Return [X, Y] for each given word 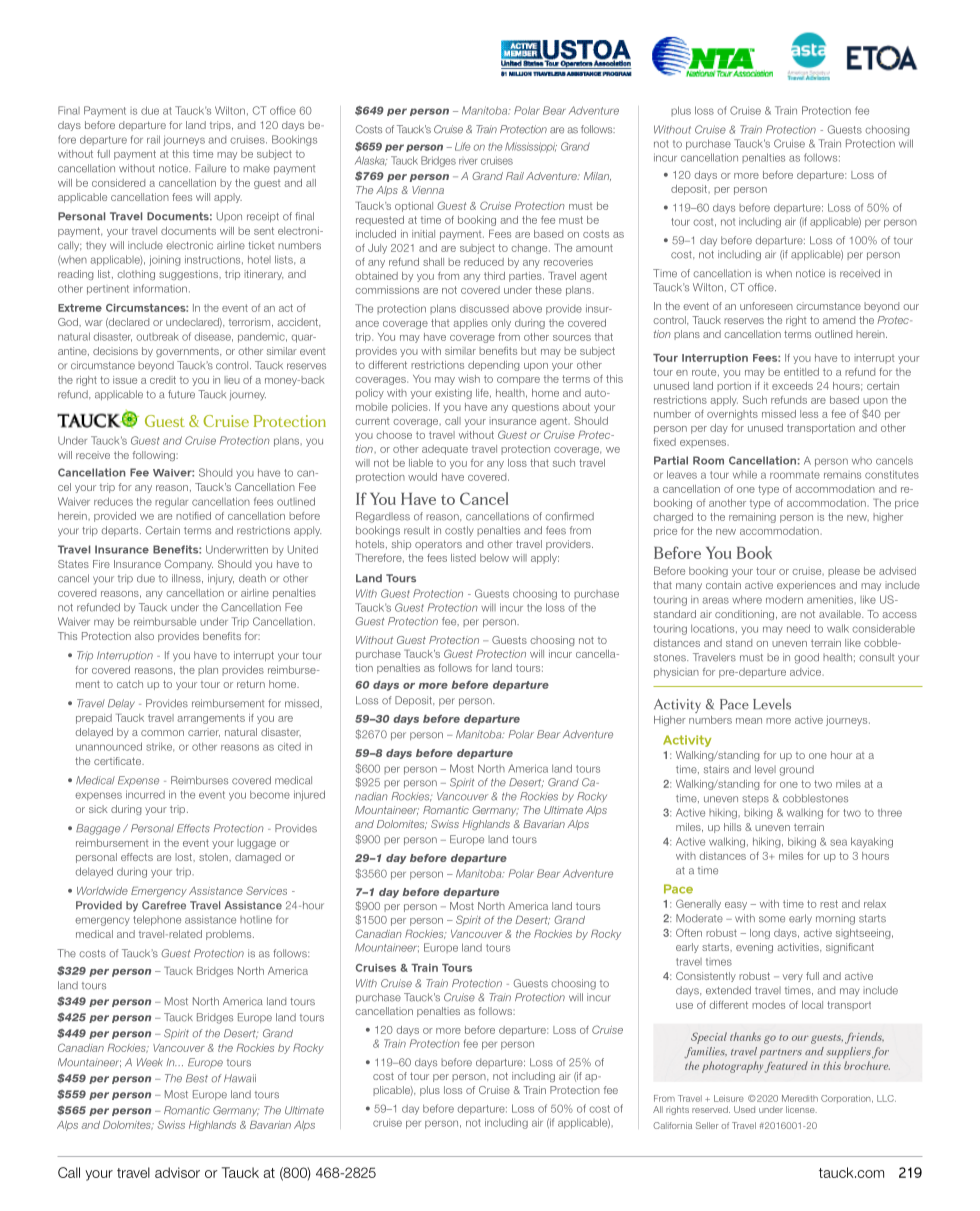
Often [689, 932]
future [181, 394]
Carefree [164, 905]
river [468, 161]
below [494, 558]
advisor [177, 1172]
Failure [210, 168]
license [801, 1109]
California [672, 1125]
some [772, 919]
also [144, 636]
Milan [597, 176]
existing [453, 394]
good [806, 658]
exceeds [792, 386]
